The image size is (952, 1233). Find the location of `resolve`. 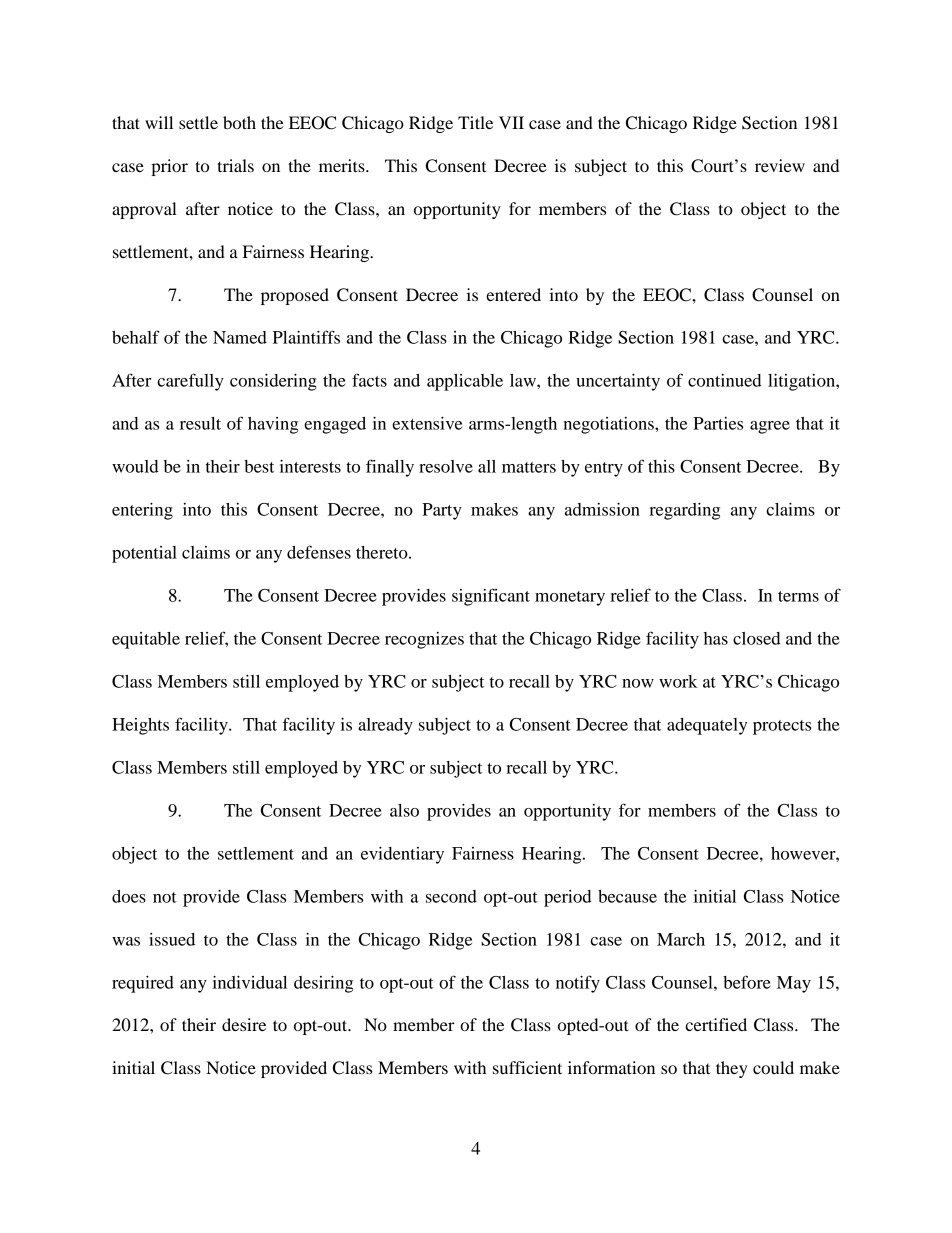

resolve is located at coordinates (446, 466).
